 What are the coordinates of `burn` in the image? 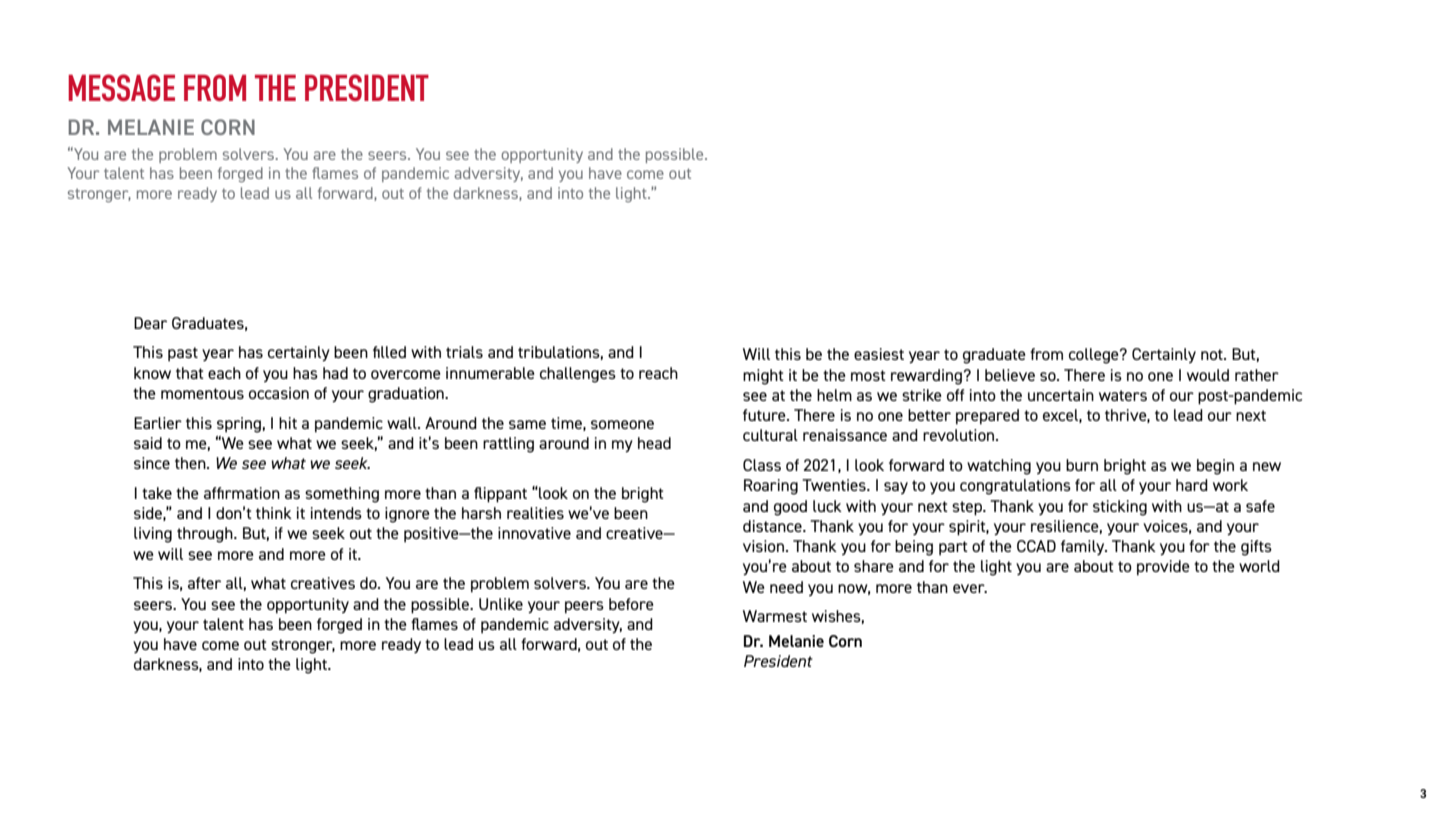 It's located at (1082, 465).
